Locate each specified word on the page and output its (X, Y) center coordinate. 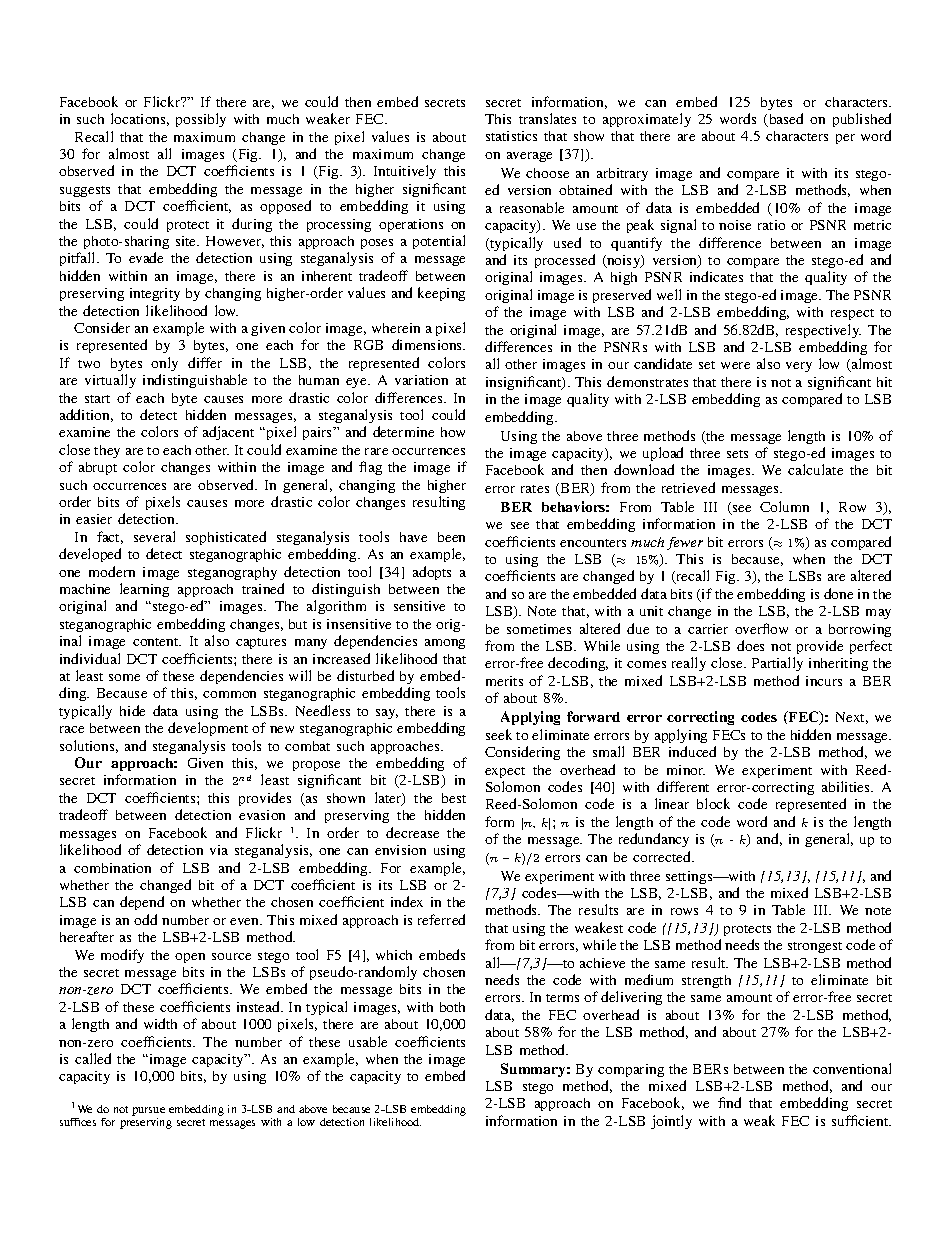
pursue (148, 1111)
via (219, 850)
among (445, 644)
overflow (761, 628)
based (785, 120)
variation (421, 380)
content (157, 642)
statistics (511, 136)
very (799, 367)
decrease (412, 832)
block (713, 803)
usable (368, 1041)
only (164, 364)
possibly (201, 120)
